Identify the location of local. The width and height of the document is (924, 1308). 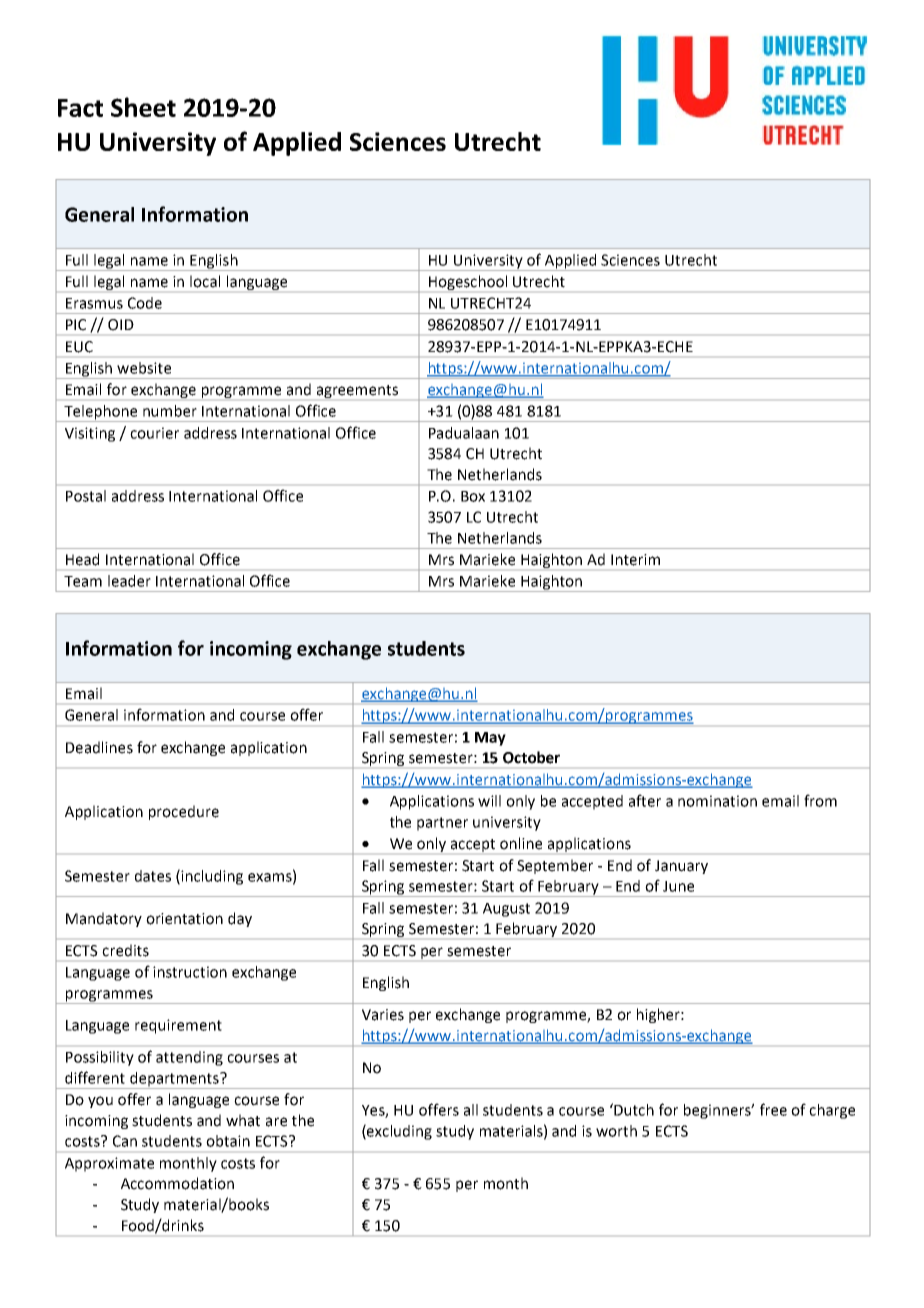
(205, 281).
